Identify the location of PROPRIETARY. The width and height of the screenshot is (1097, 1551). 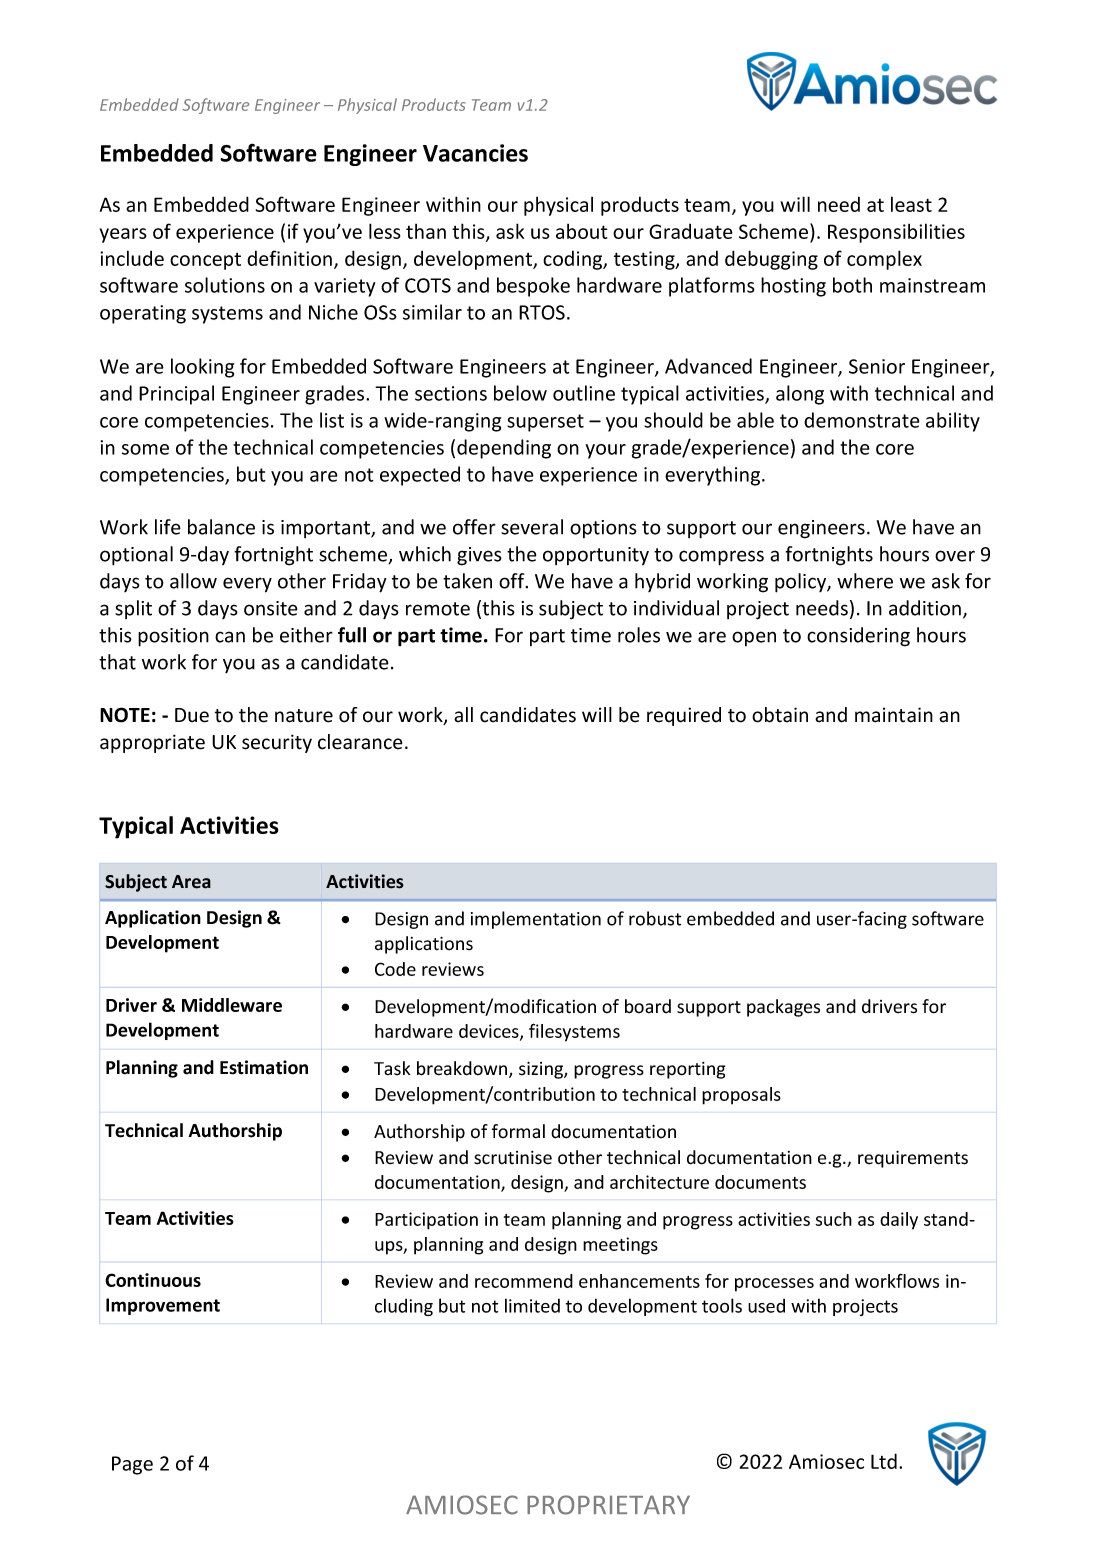
(608, 1505).
